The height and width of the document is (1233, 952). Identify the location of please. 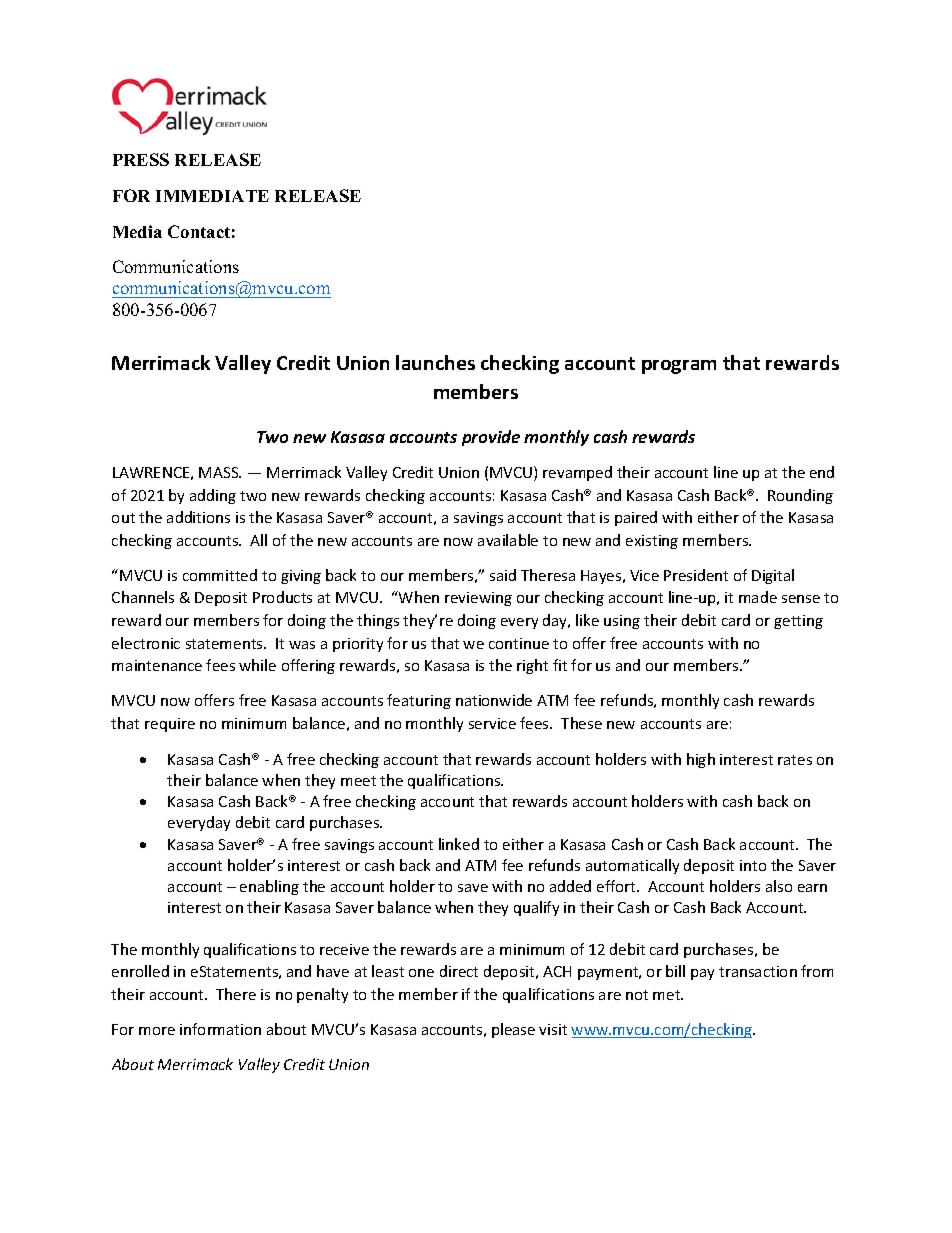
(513, 1030).
